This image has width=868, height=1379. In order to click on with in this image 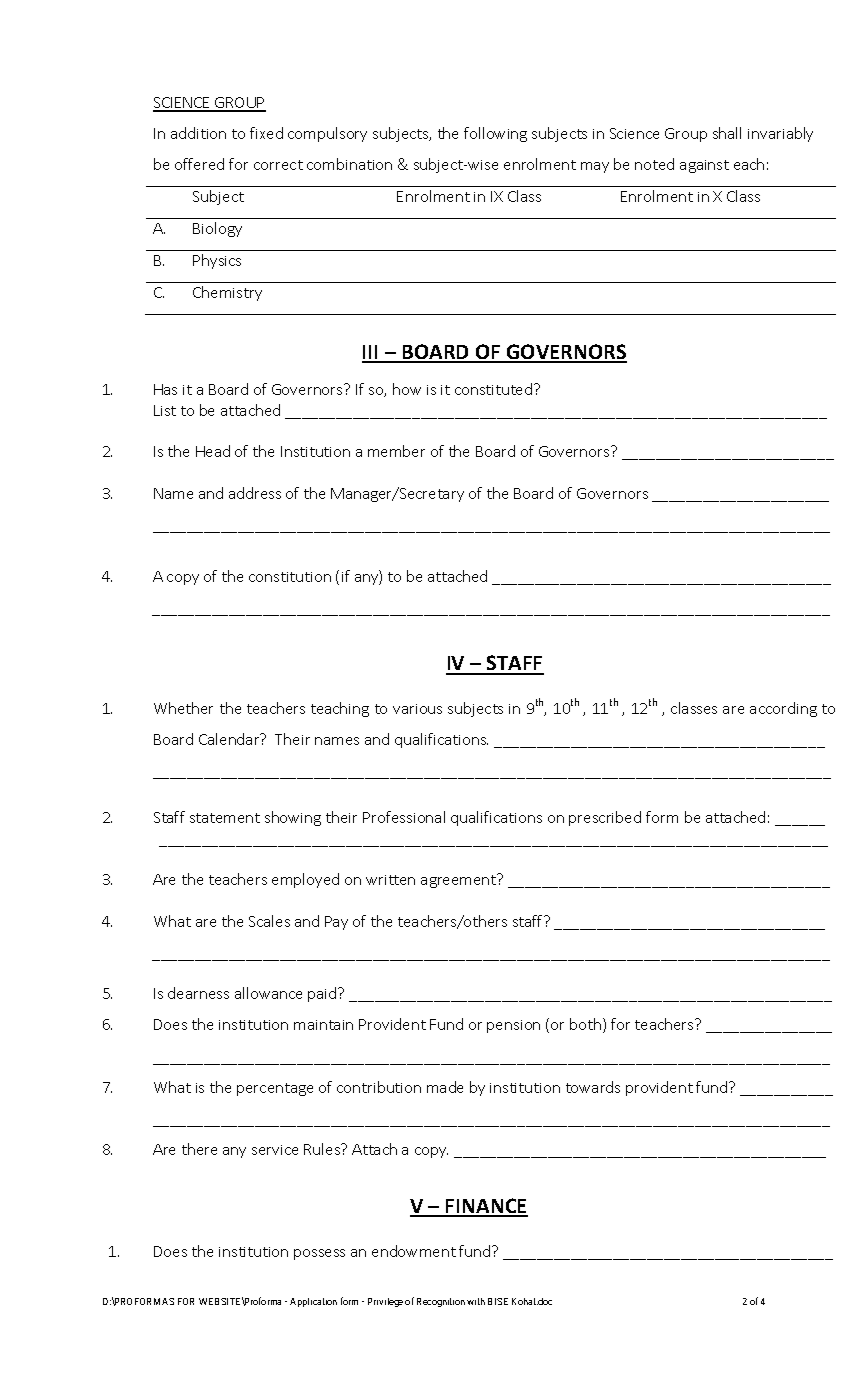, I will do `click(476, 1301)`.
